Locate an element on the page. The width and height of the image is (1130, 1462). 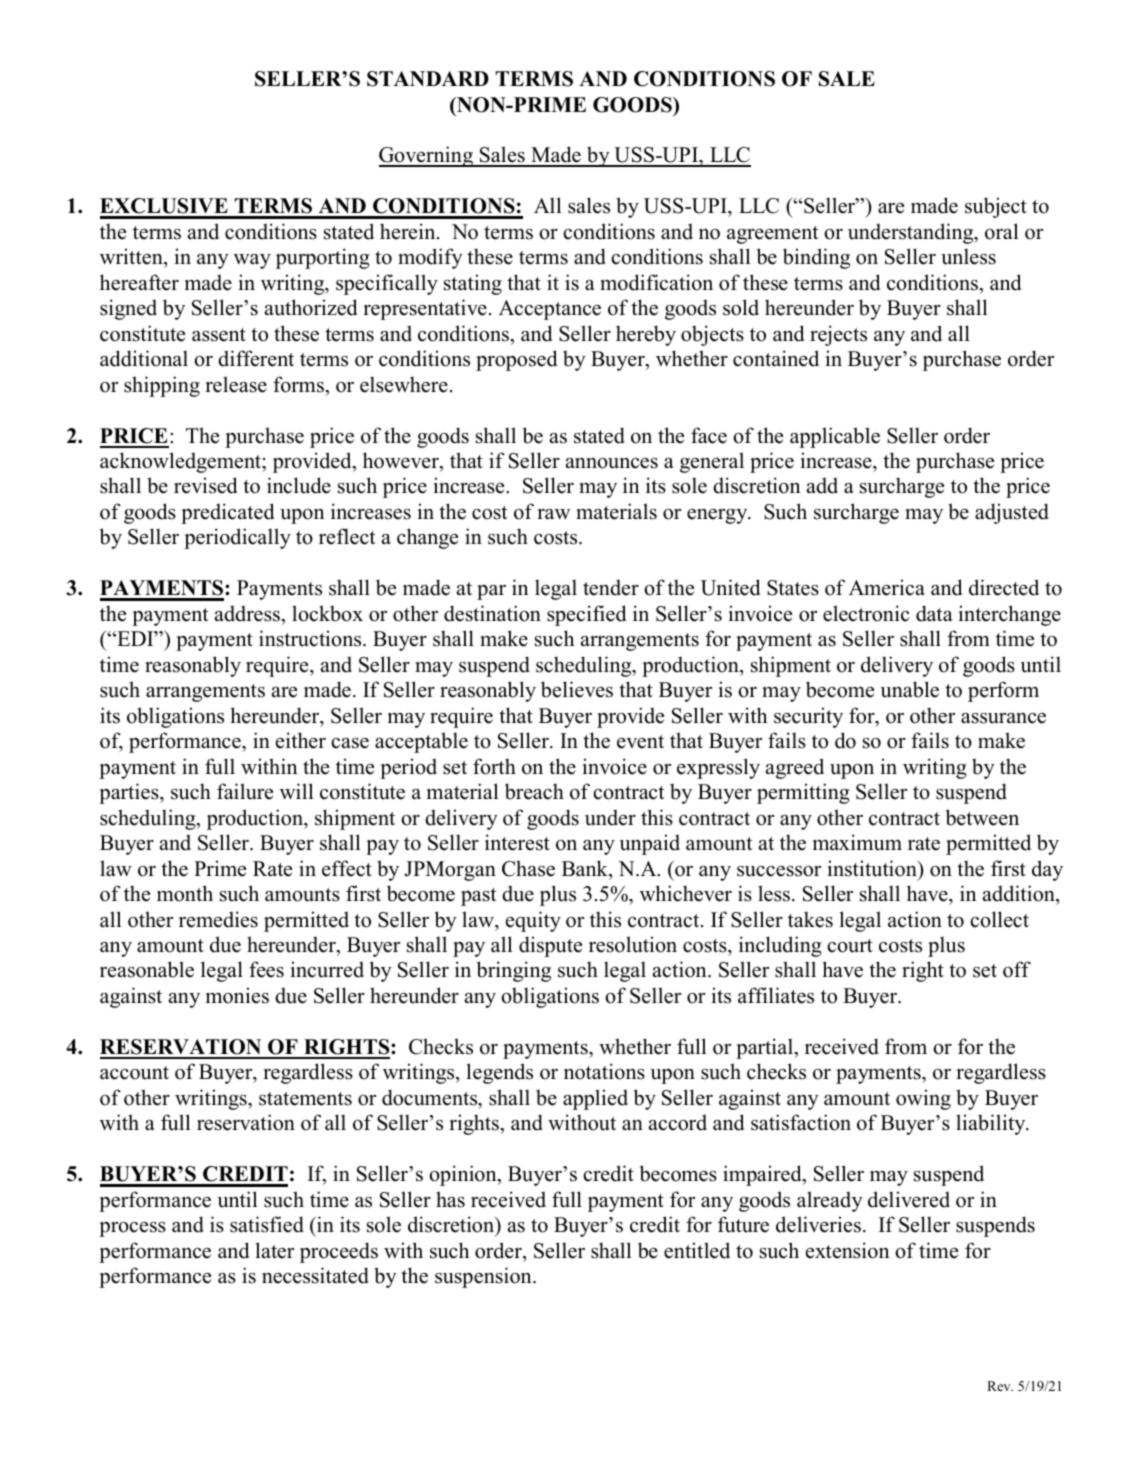
announces is located at coordinates (612, 463).
